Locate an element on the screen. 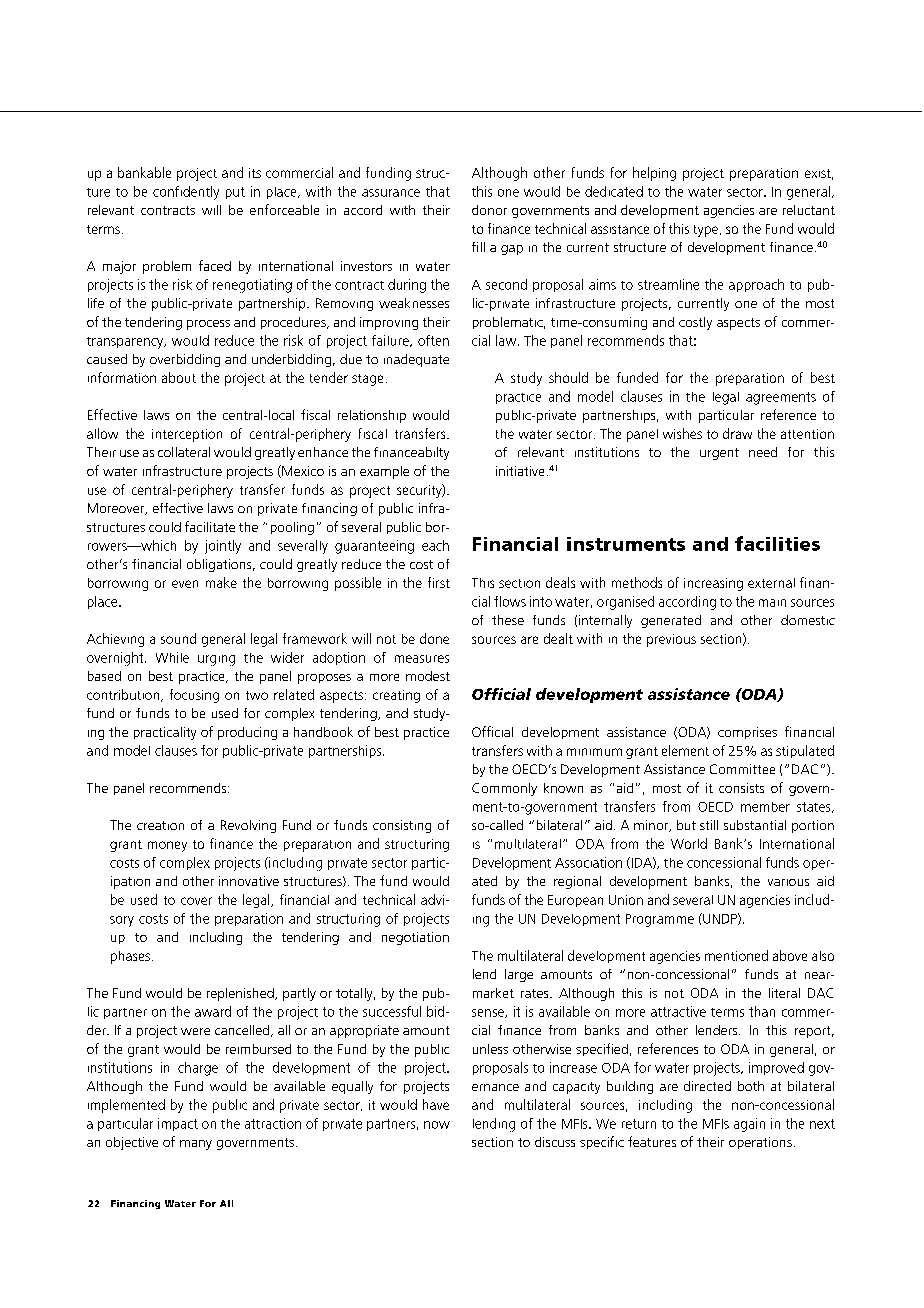 This screenshot has width=924, height=1308. facilities is located at coordinates (777, 543).
